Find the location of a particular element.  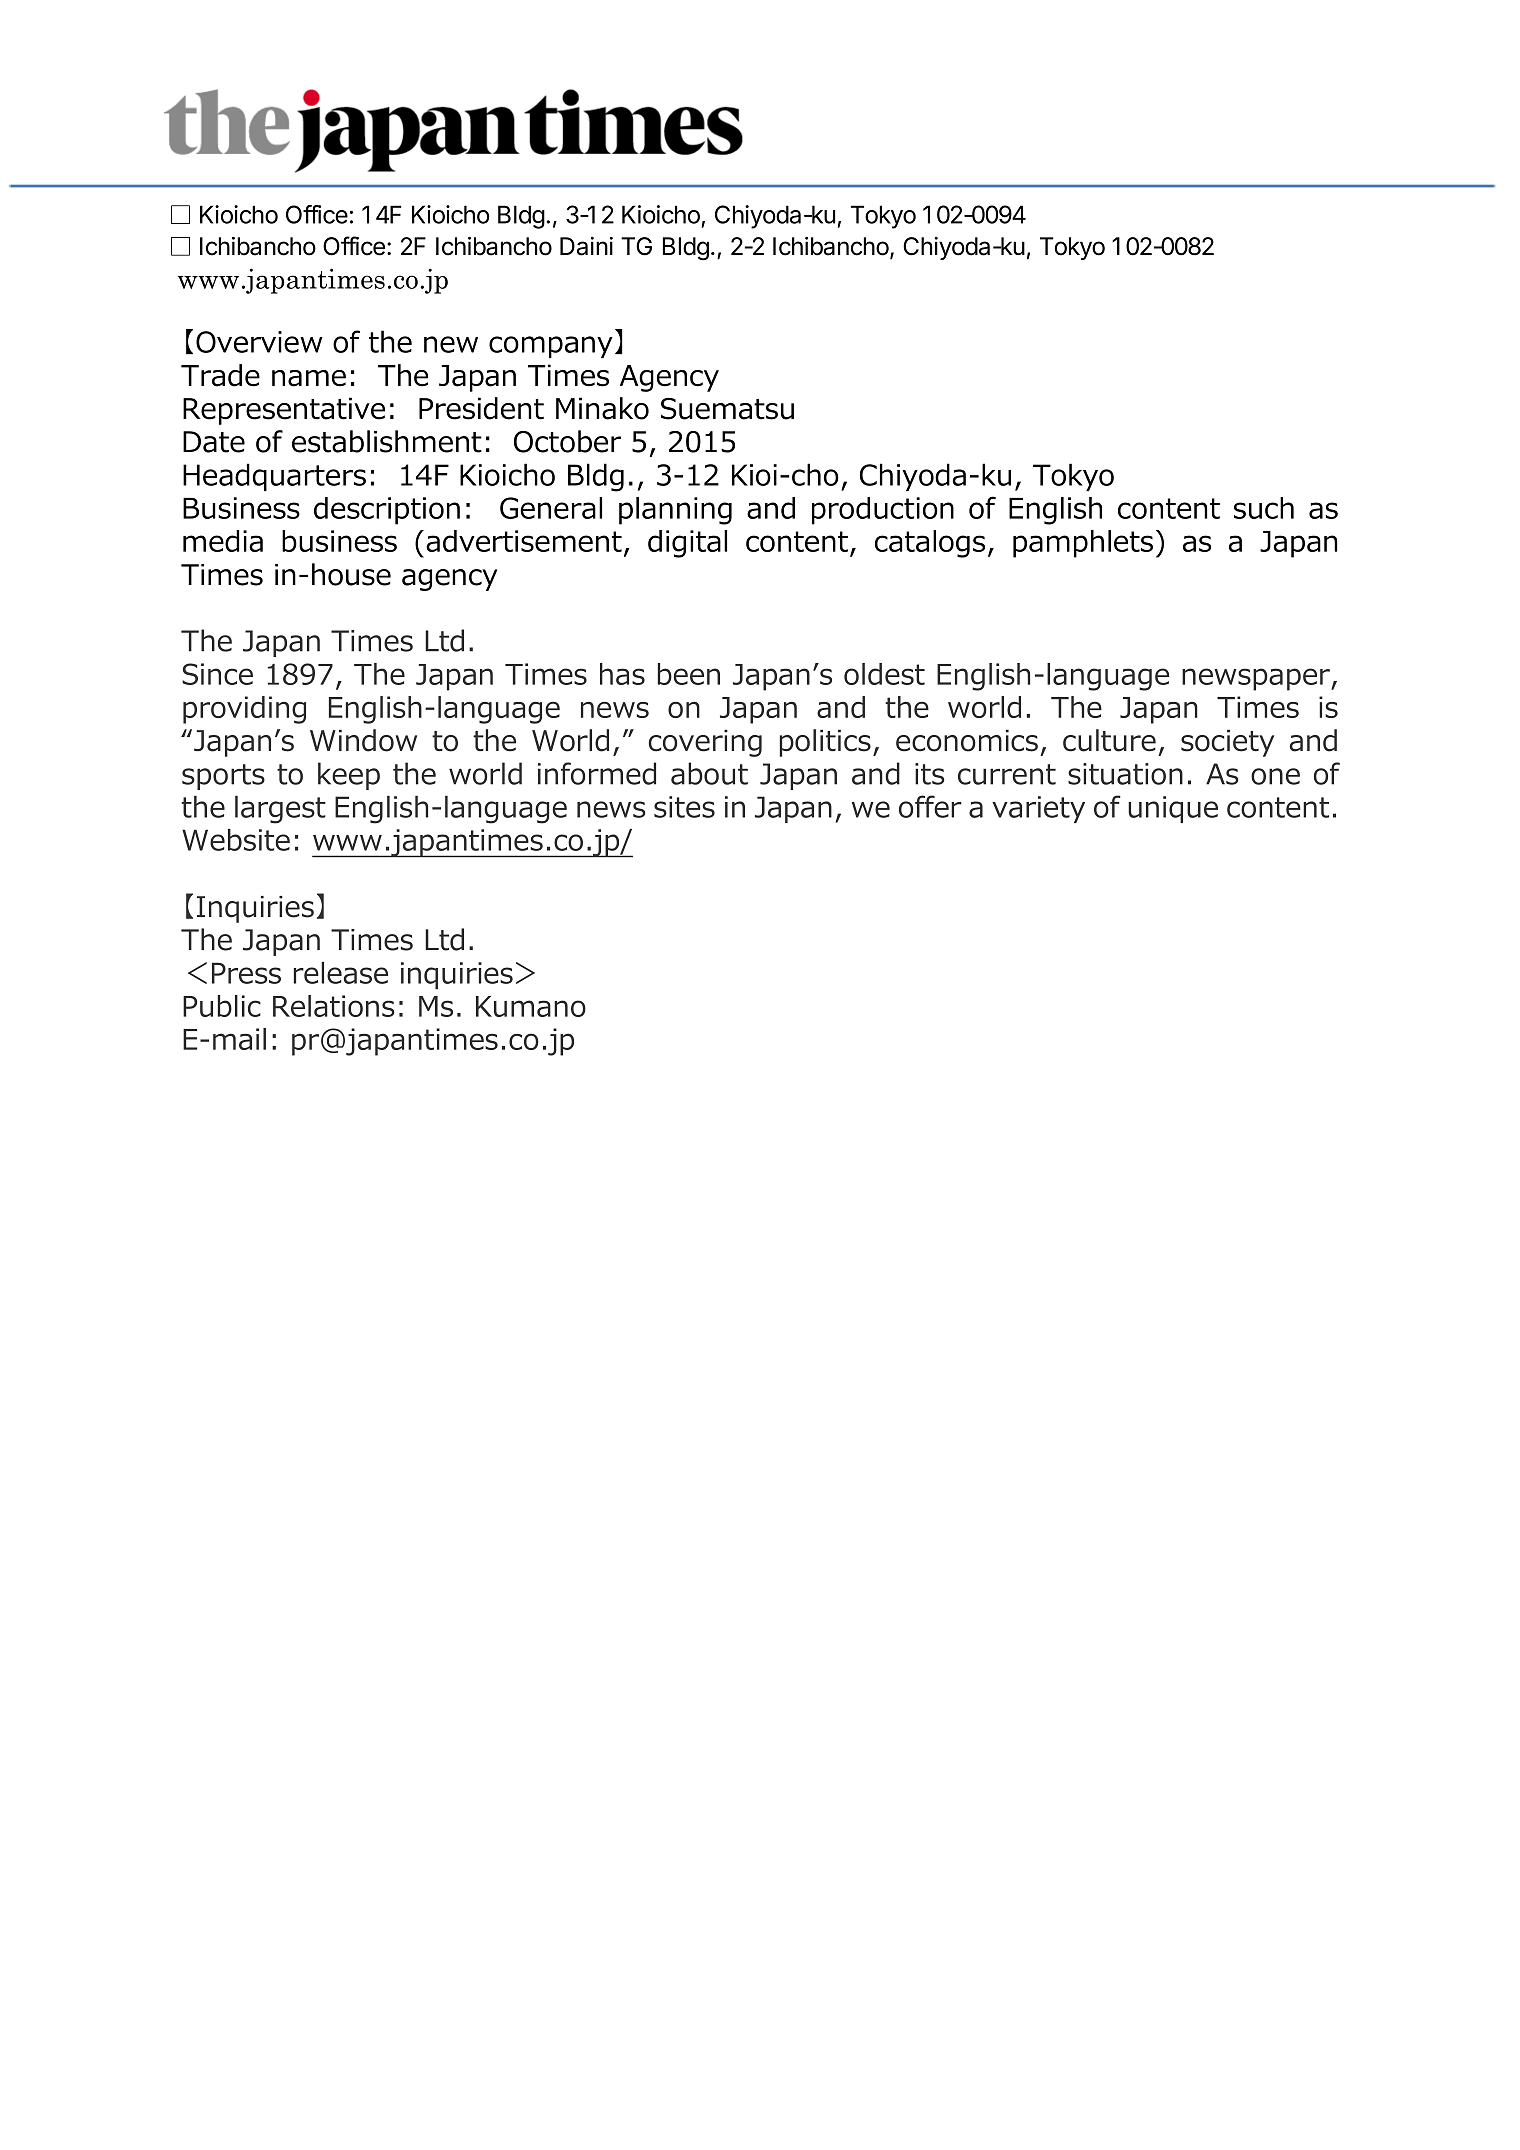

keep is located at coordinates (349, 776).
